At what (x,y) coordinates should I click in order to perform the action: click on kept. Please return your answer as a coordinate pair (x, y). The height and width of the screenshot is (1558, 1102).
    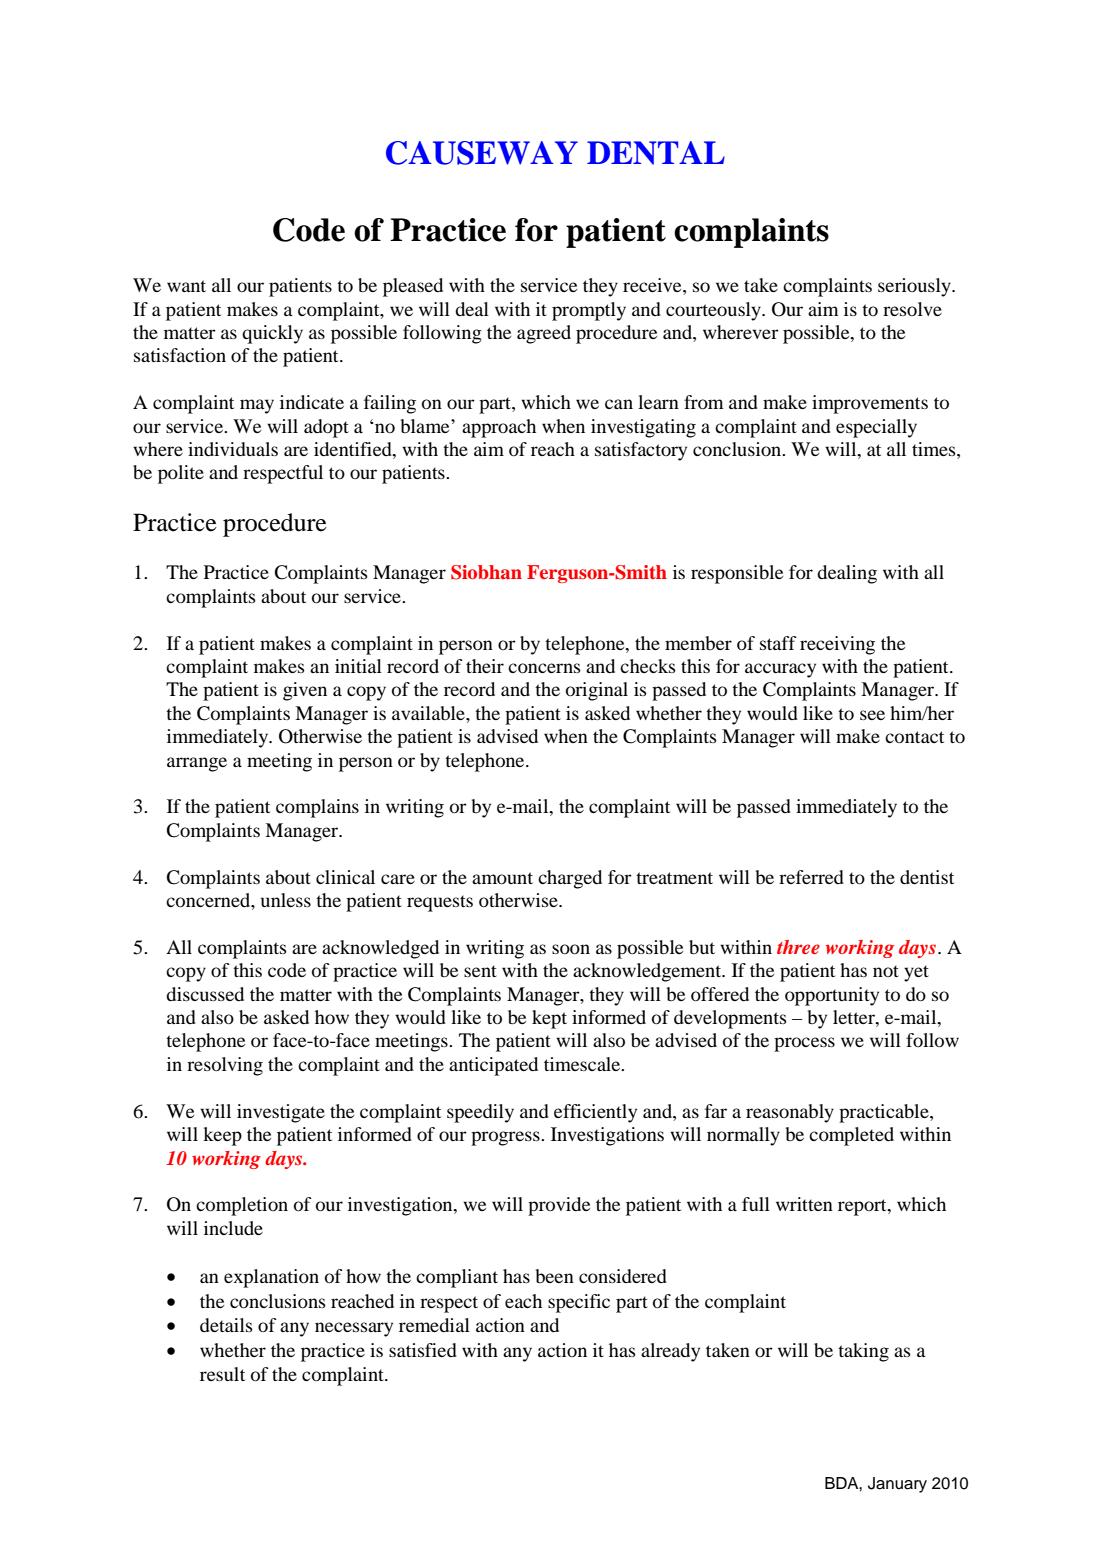
    Looking at the image, I should click on (549, 1019).
